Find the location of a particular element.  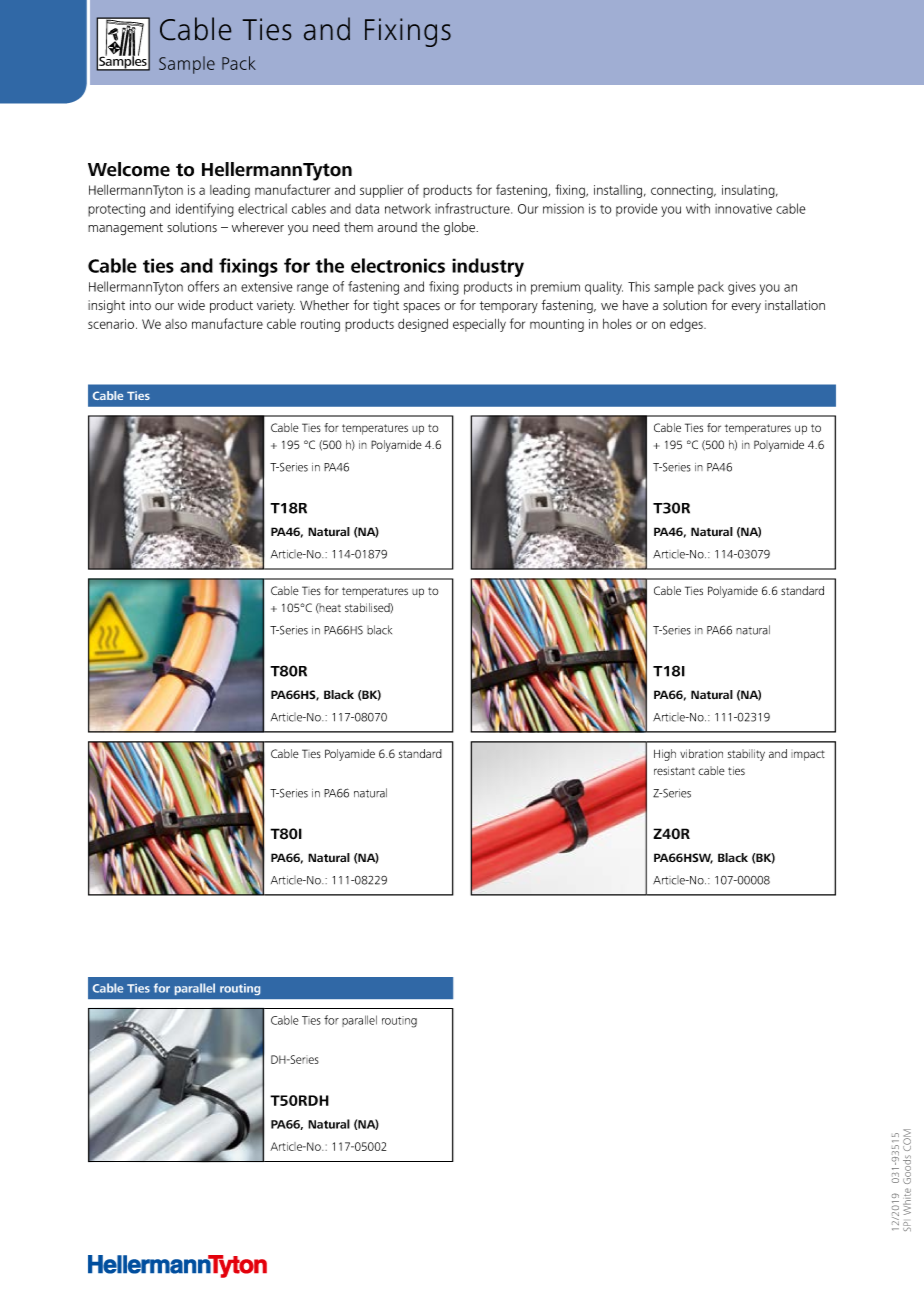

resistant is located at coordinates (674, 770).
